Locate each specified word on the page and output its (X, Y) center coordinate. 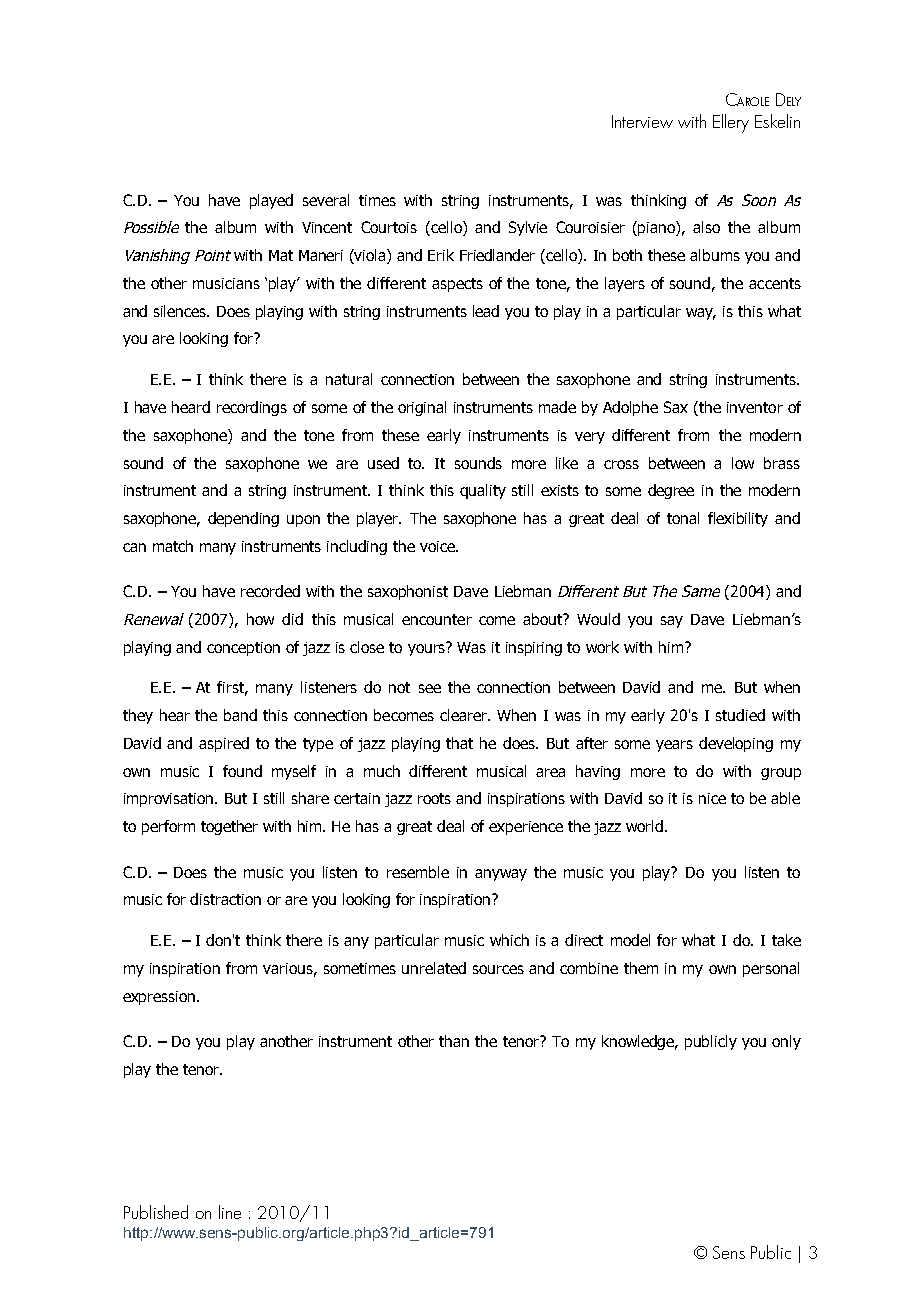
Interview (642, 121)
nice (712, 798)
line (230, 1212)
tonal (683, 518)
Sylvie (528, 228)
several (326, 200)
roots (434, 798)
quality (483, 491)
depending (243, 519)
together (229, 827)
